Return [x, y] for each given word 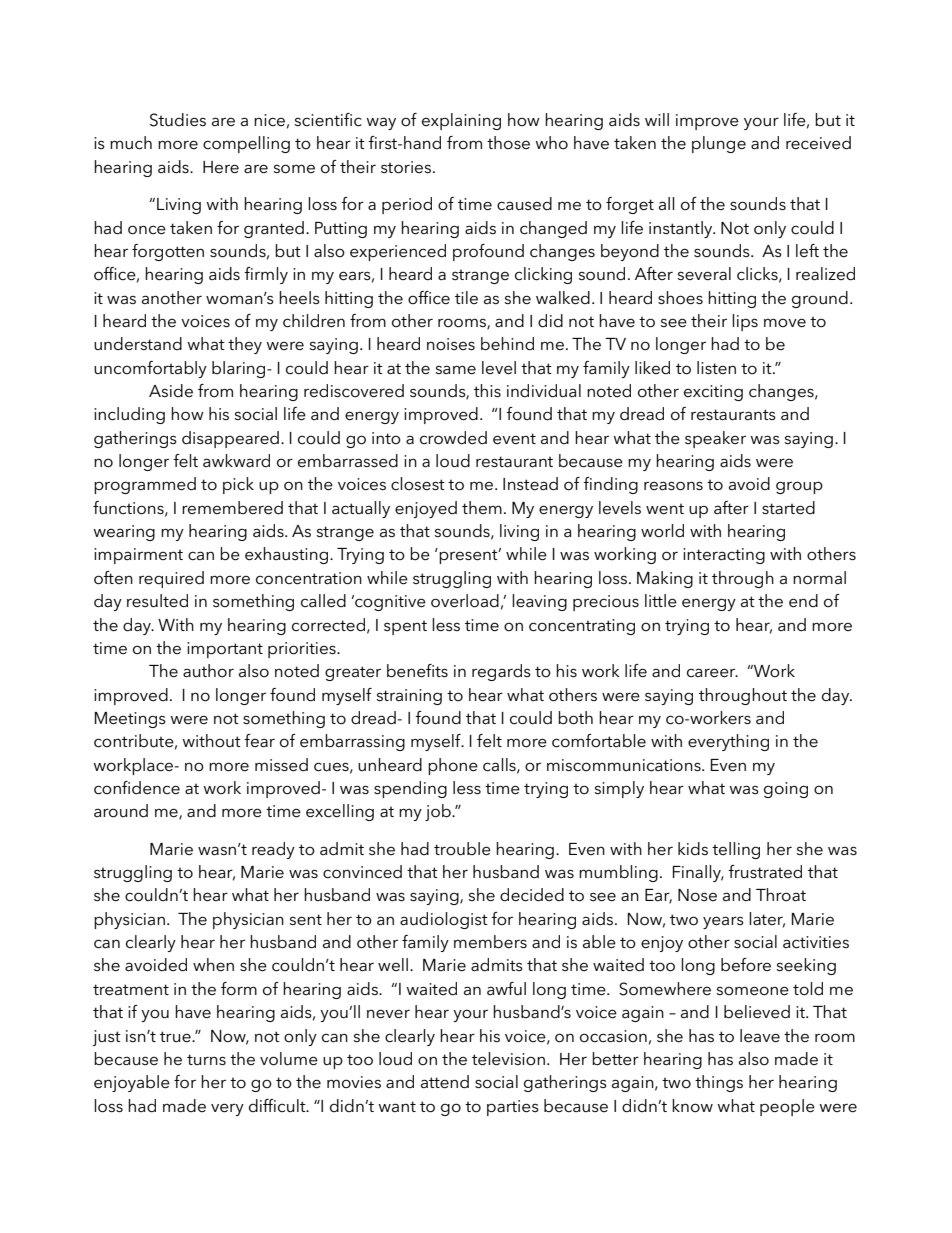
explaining [461, 121]
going [786, 790]
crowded [453, 438]
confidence [137, 788]
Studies [178, 120]
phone [453, 766]
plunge [719, 144]
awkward [236, 460]
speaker [715, 439]
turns [206, 1059]
